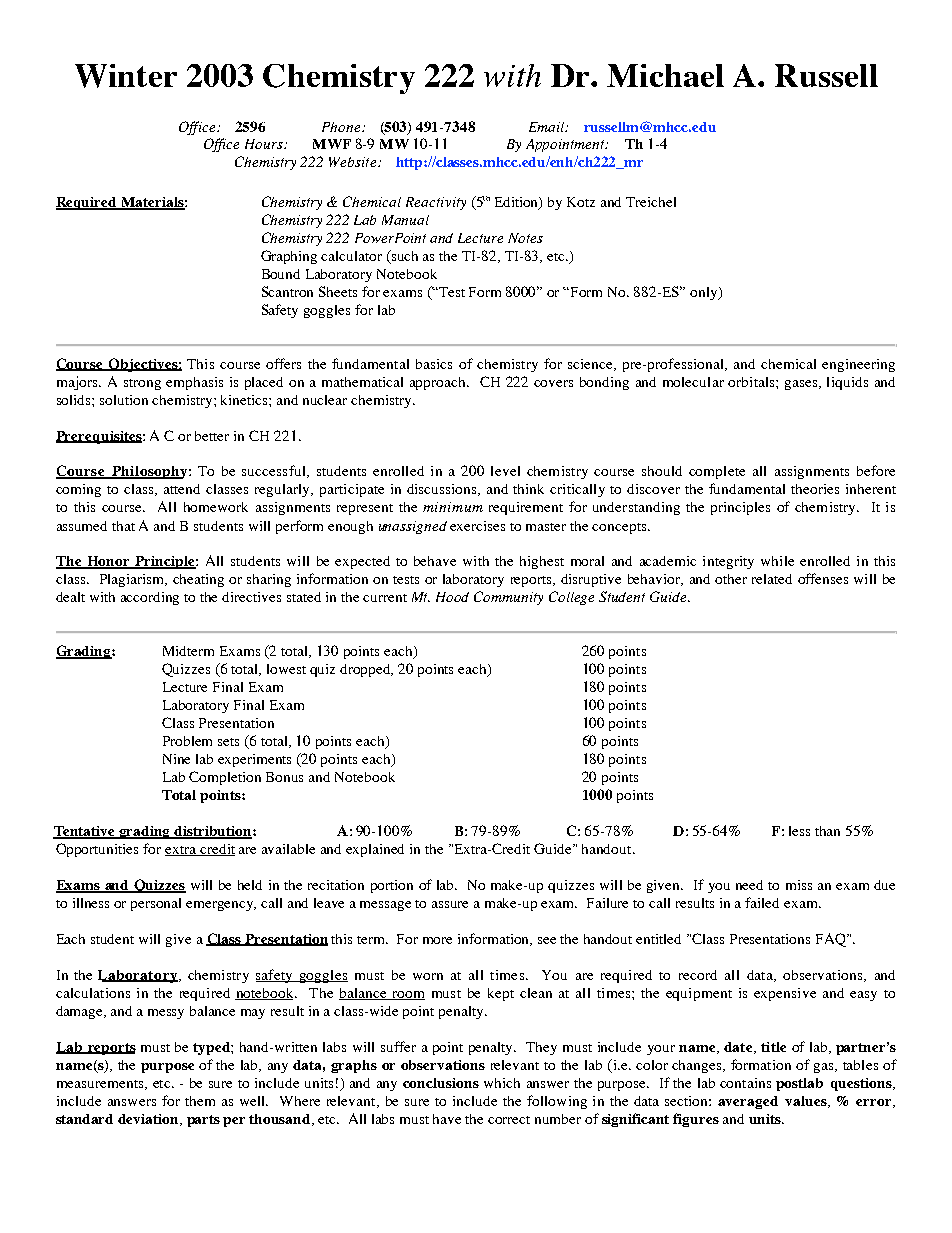 The image size is (952, 1233). Describe the element at coordinates (772, 579) in the screenshot. I see `related` at that location.
